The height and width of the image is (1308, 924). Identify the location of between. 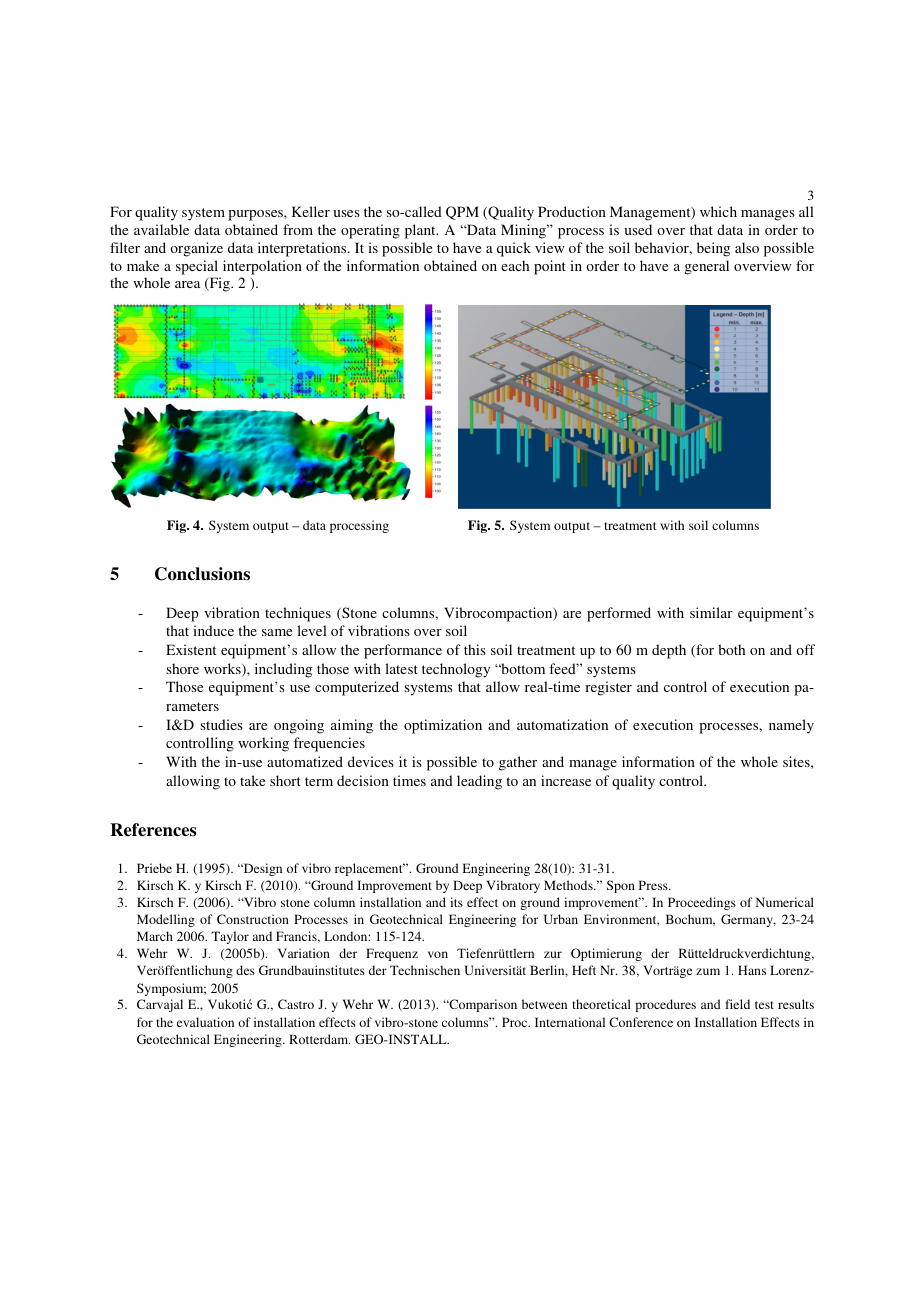
(544, 1004).
